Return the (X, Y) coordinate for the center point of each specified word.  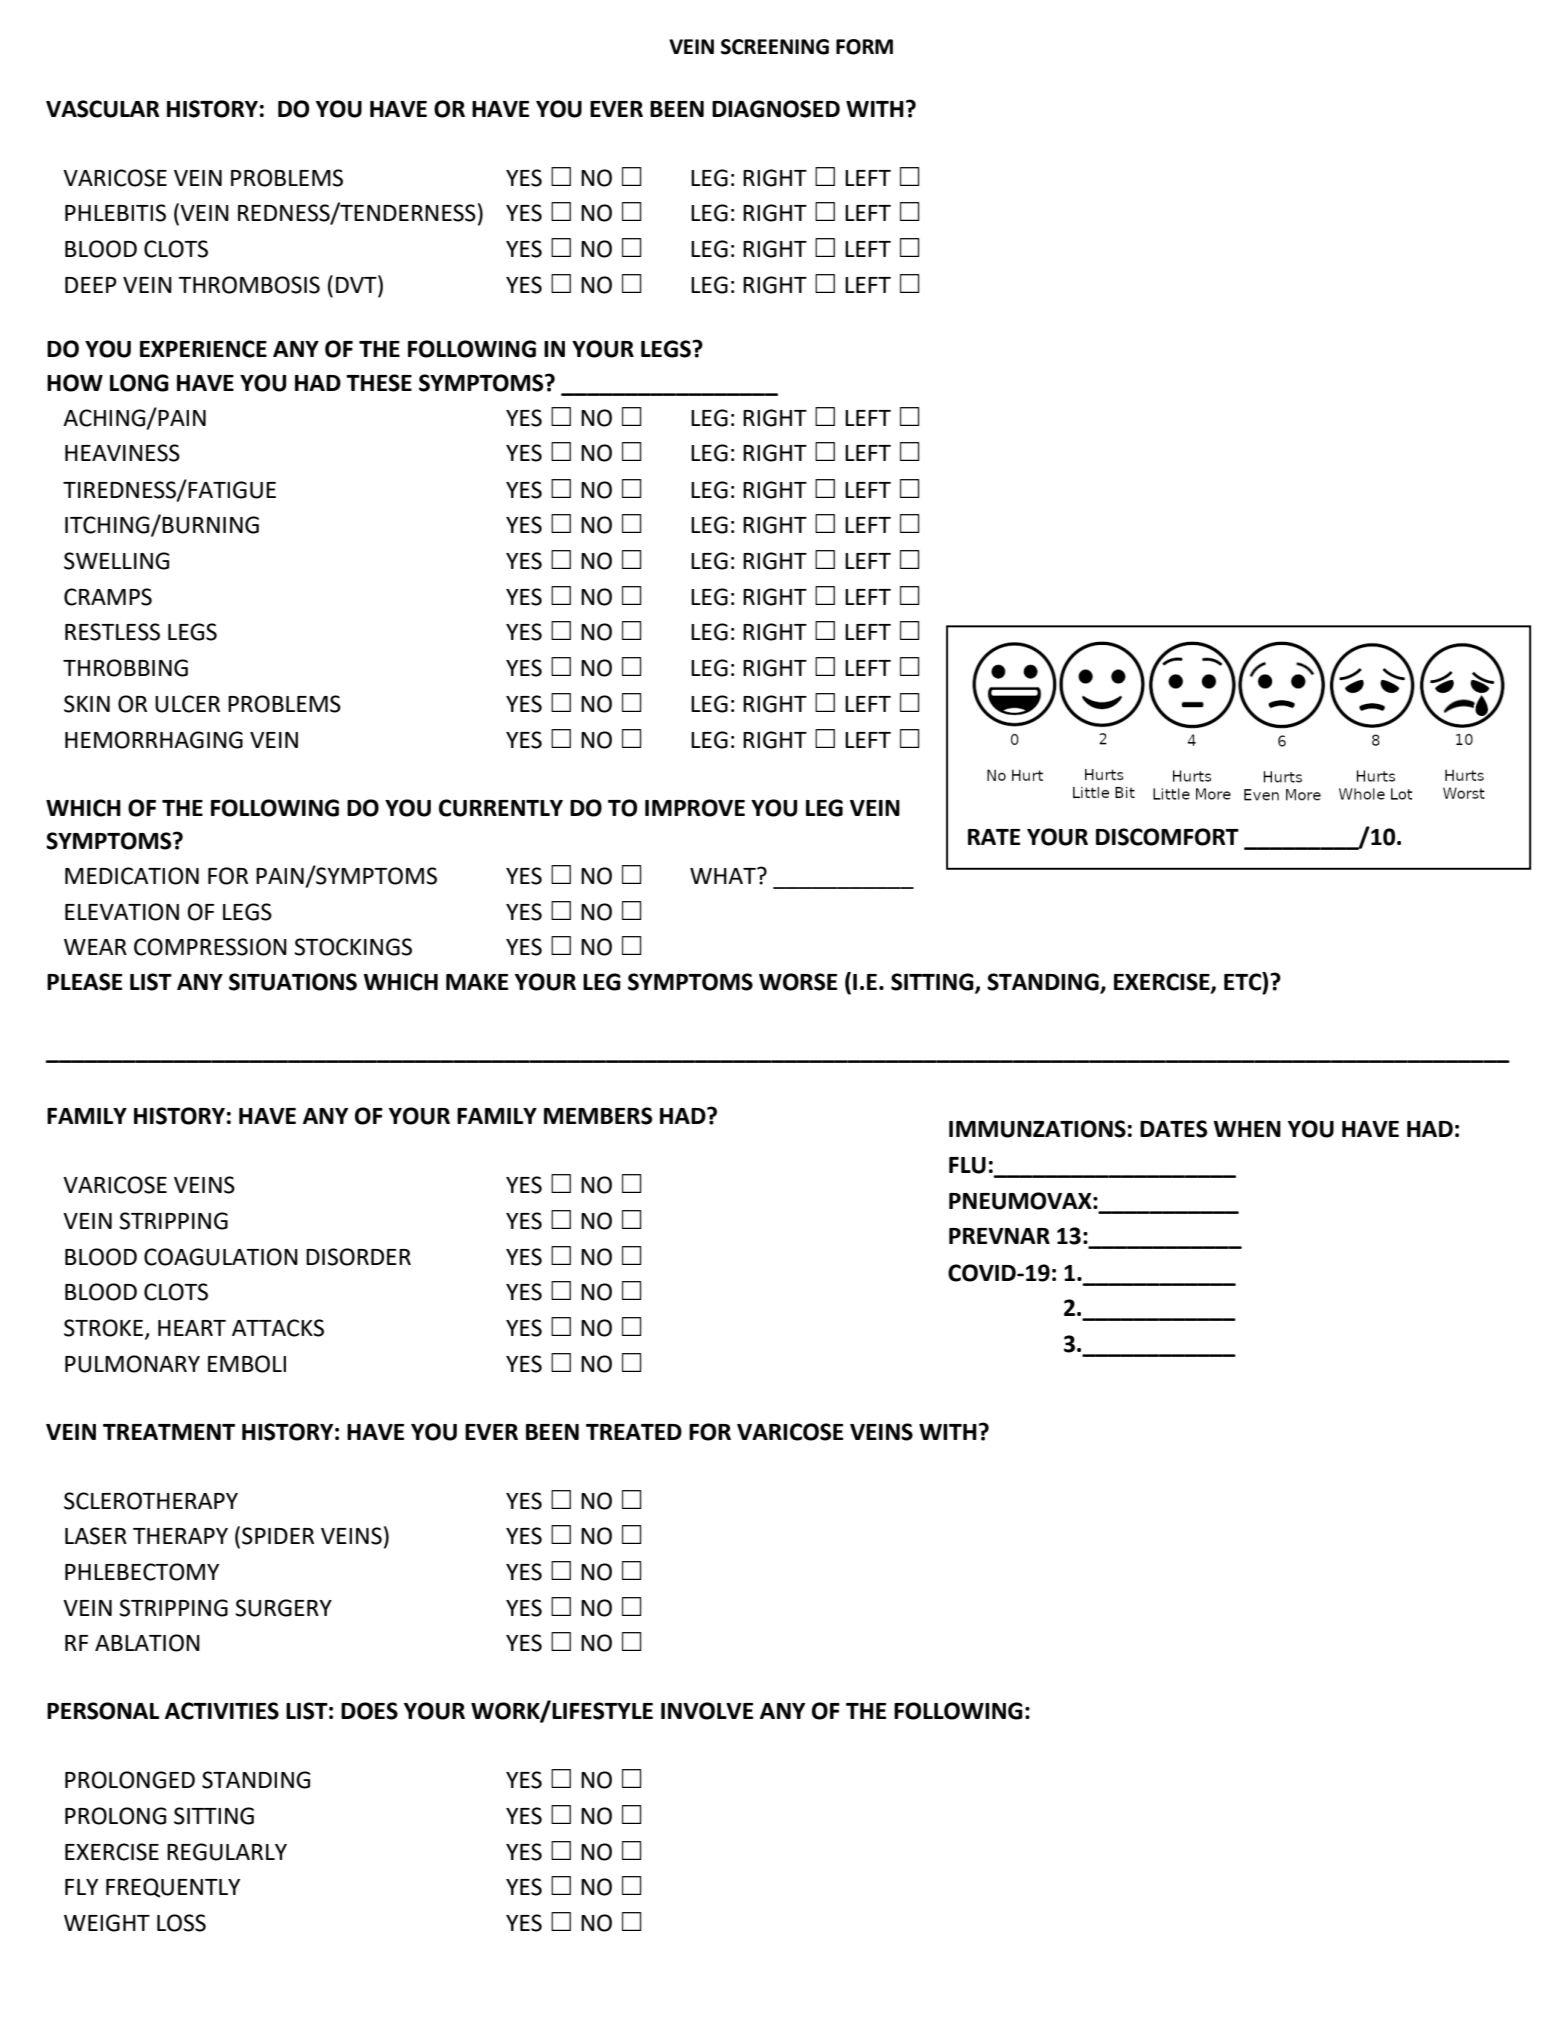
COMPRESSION (210, 947)
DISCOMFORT (1167, 837)
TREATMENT (169, 1432)
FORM (864, 47)
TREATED (634, 1432)
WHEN (1247, 1129)
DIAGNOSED (776, 109)
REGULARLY (227, 1852)
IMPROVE (695, 808)
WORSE (798, 982)
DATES (1173, 1129)
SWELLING (116, 561)
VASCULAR (103, 109)
